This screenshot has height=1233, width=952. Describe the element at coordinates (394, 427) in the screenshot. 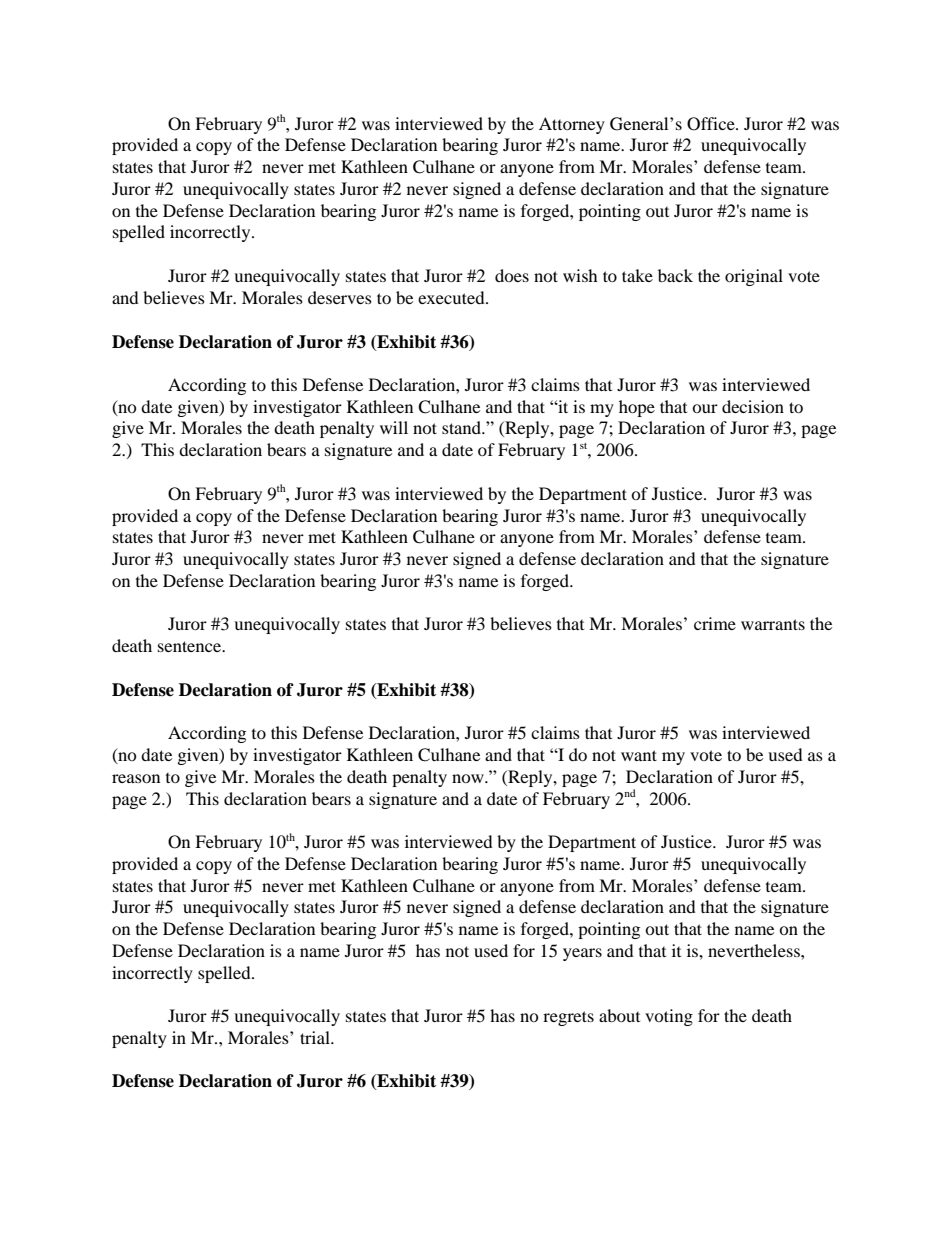

I see `will` at that location.
